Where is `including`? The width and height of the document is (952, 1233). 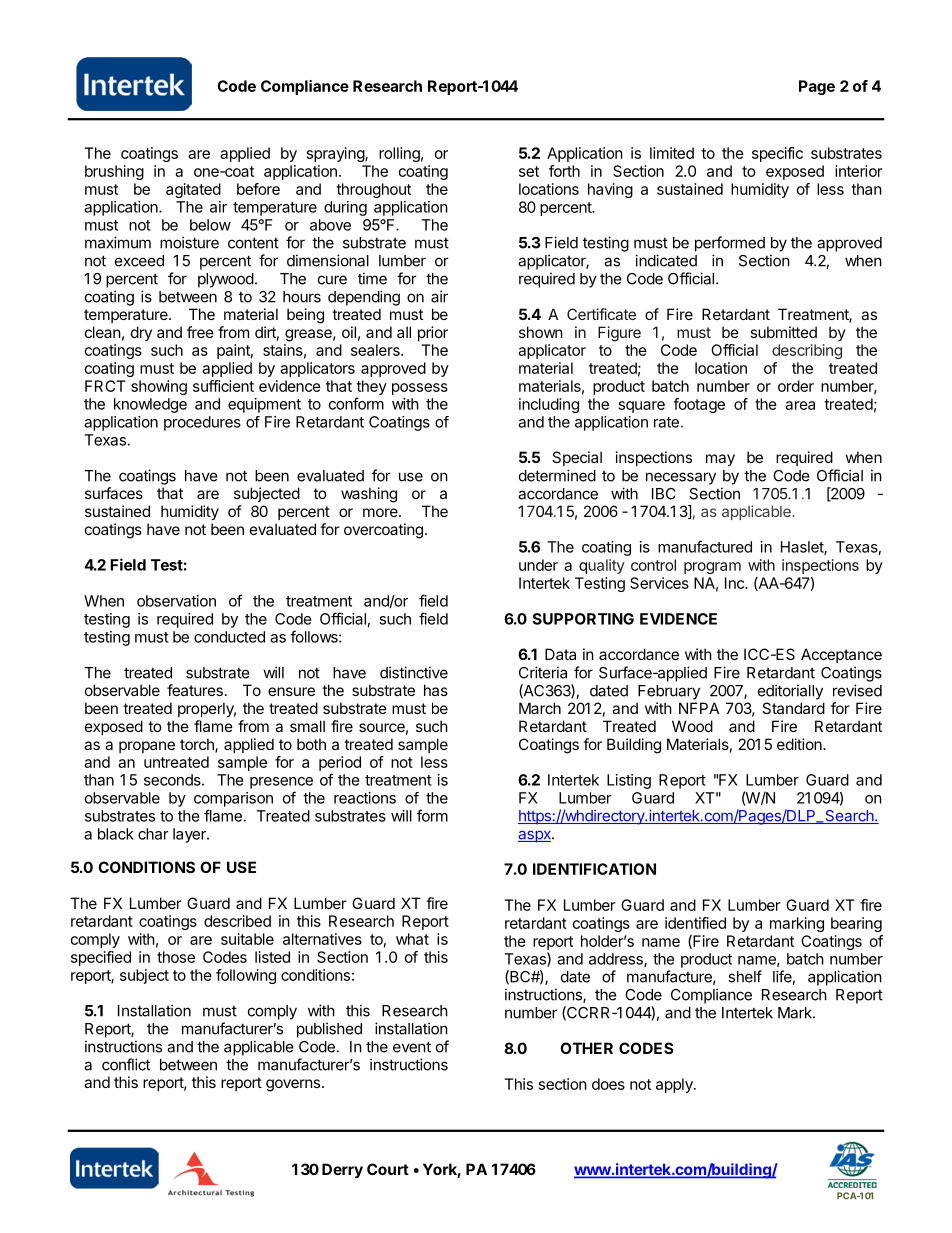 including is located at coordinates (549, 405).
